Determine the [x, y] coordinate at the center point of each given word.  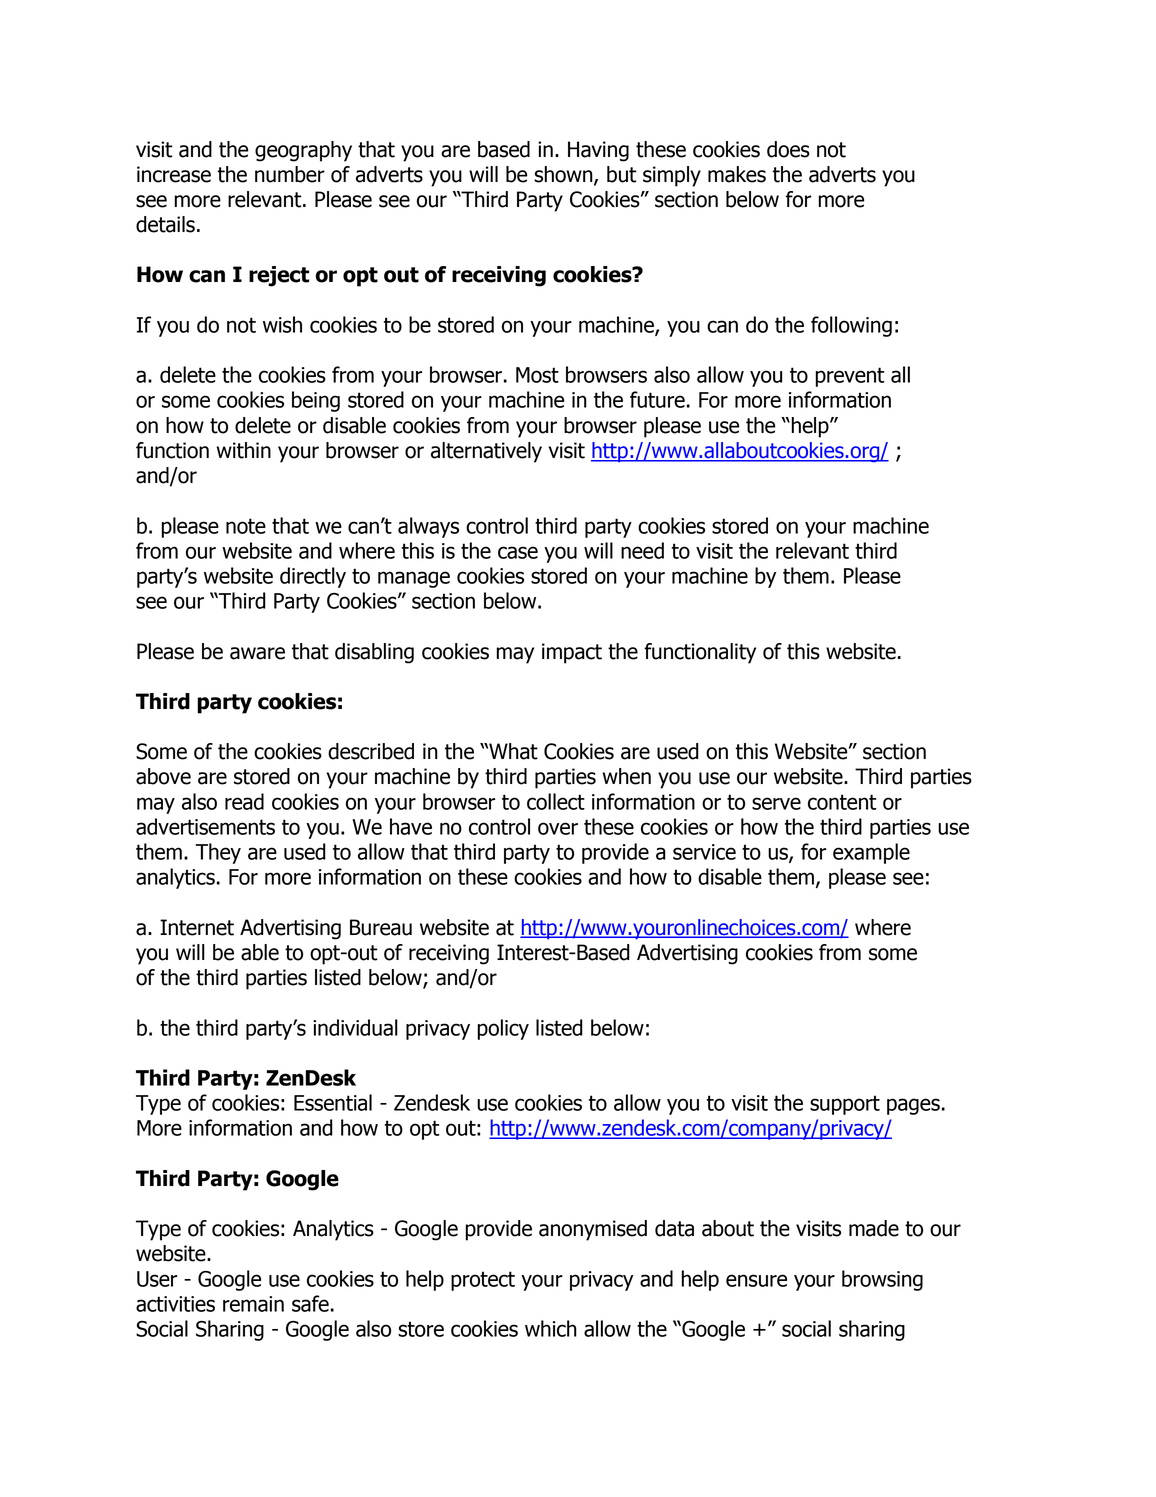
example [871, 853]
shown [564, 175]
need [642, 550]
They [218, 853]
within [243, 450]
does [788, 149]
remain [253, 1304]
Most [537, 375]
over [558, 828]
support [845, 1105]
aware [257, 653]
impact [572, 653]
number [290, 174]
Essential [333, 1102]
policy [503, 1029]
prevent [850, 377]
